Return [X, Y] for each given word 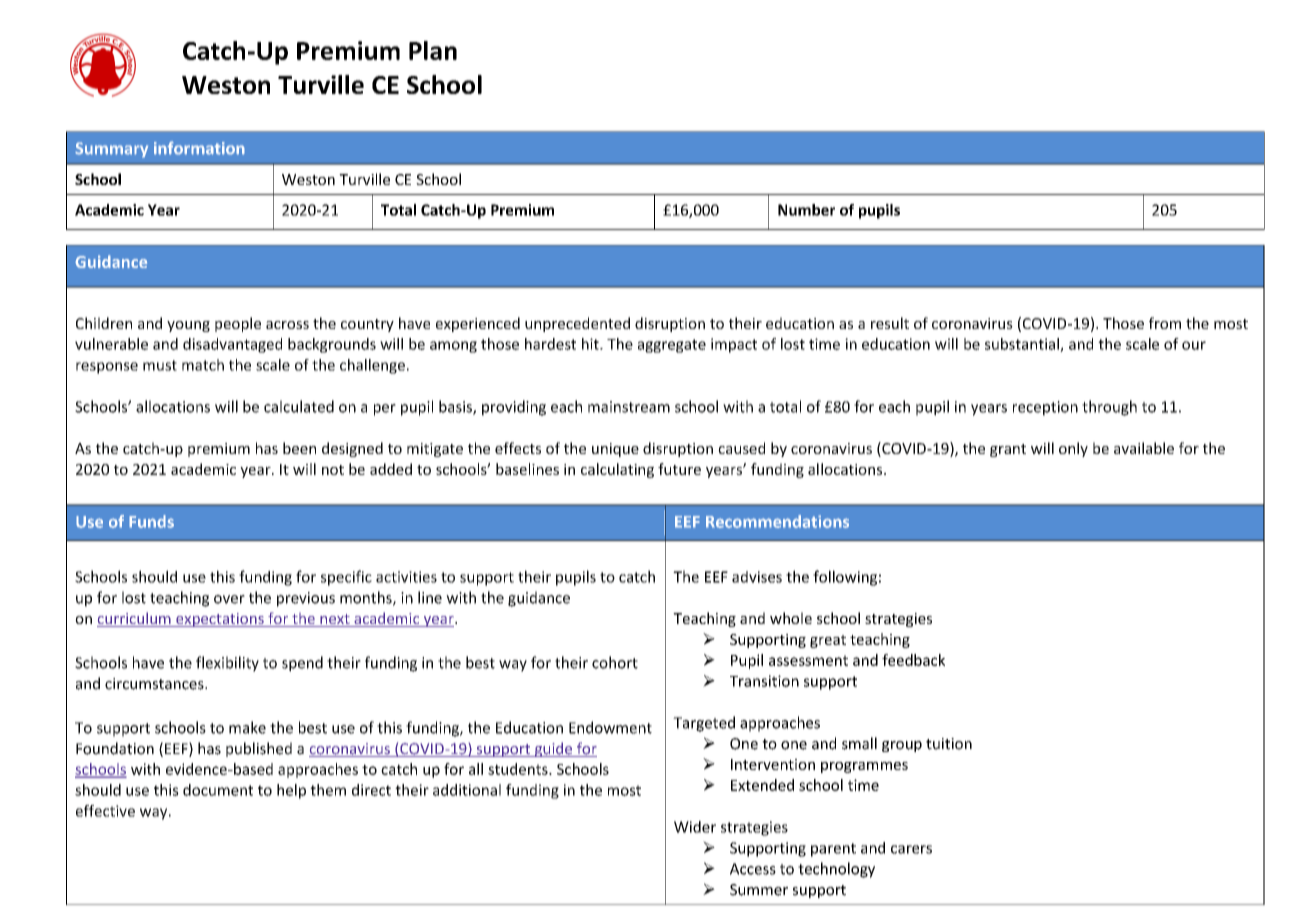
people [238, 324]
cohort [615, 662]
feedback [913, 660]
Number [806, 210]
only [1073, 449]
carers [911, 849]
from [1165, 323]
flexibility [227, 664]
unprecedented [577, 324]
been [299, 448]
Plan [433, 50]
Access [753, 869]
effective [105, 811]
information [199, 148]
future [679, 469]
